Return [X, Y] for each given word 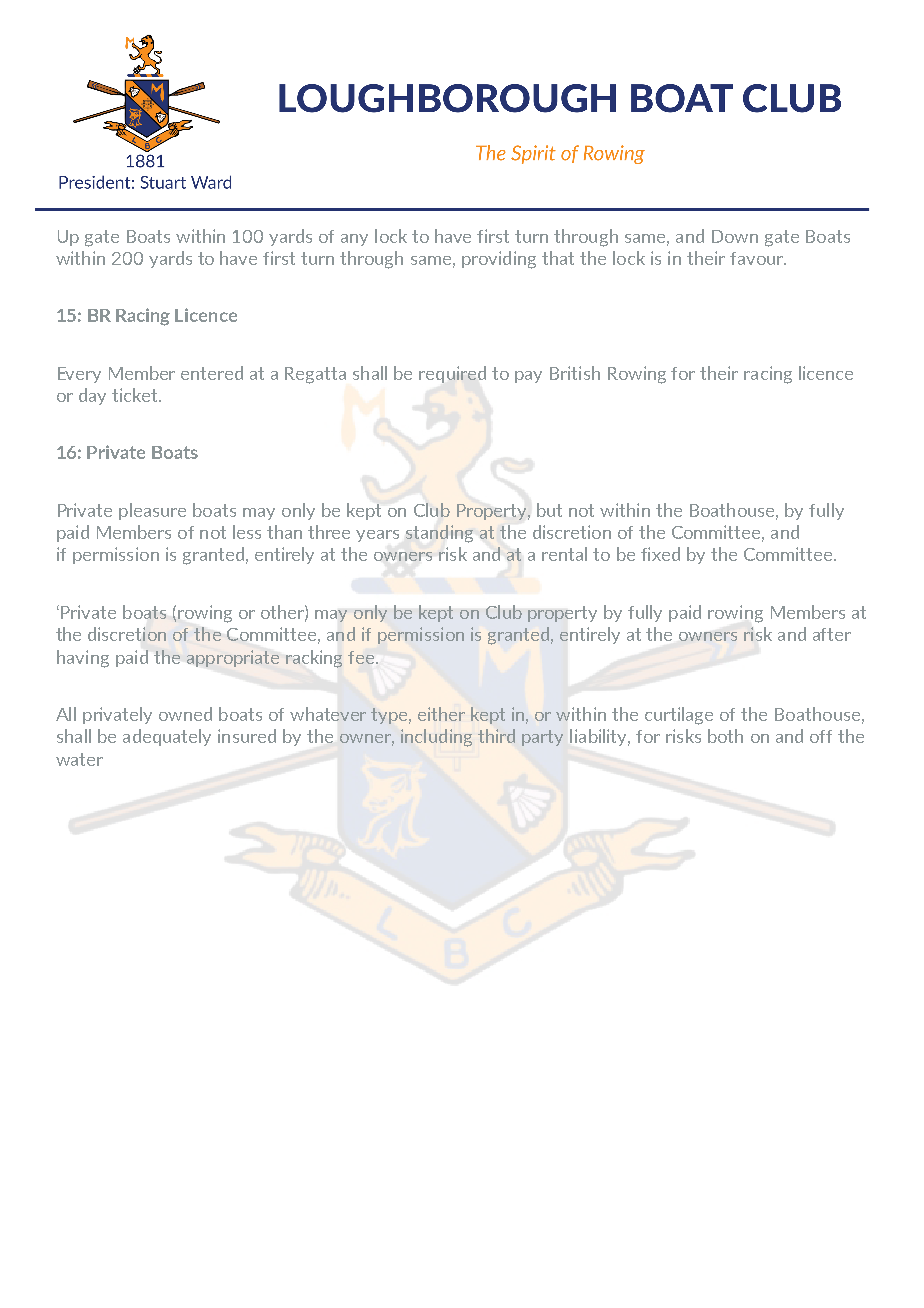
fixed [660, 554]
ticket [136, 395]
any [354, 240]
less [247, 532]
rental [564, 554]
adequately [167, 737]
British [575, 373]
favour [758, 258]
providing [499, 260]
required [452, 374]
